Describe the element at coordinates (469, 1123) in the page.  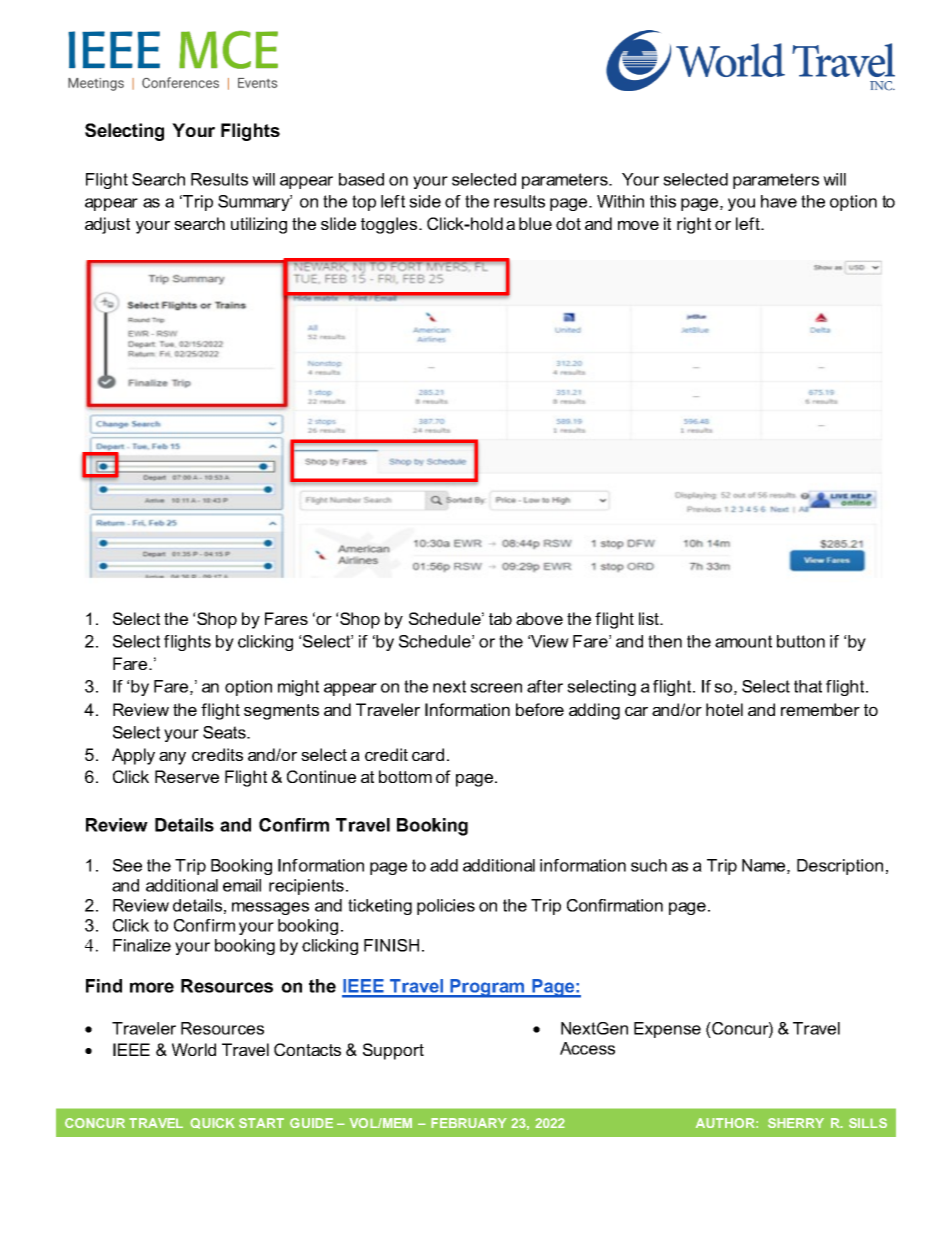
I see `FEBRUARY` at that location.
